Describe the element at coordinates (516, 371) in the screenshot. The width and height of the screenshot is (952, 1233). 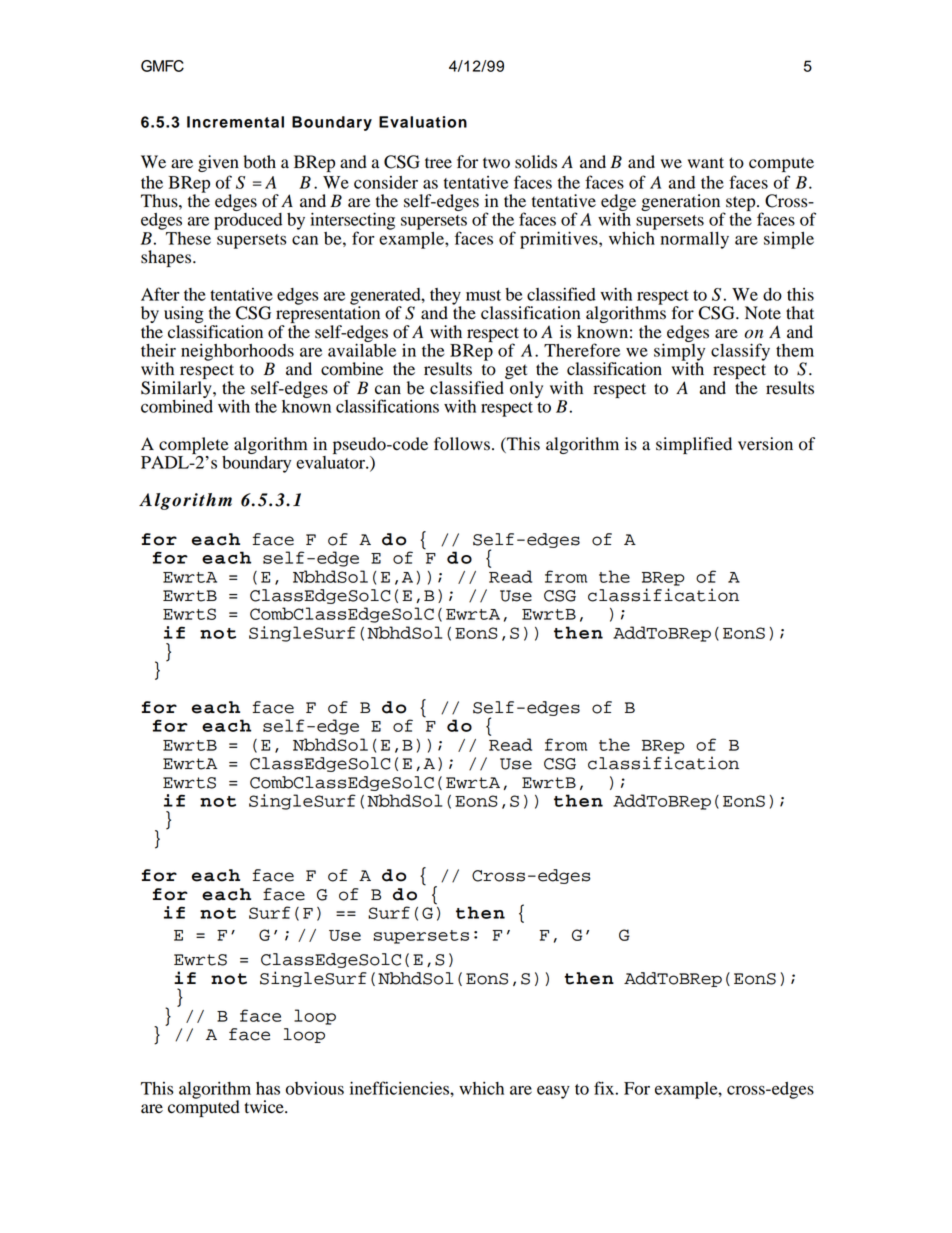
I see `get` at that location.
